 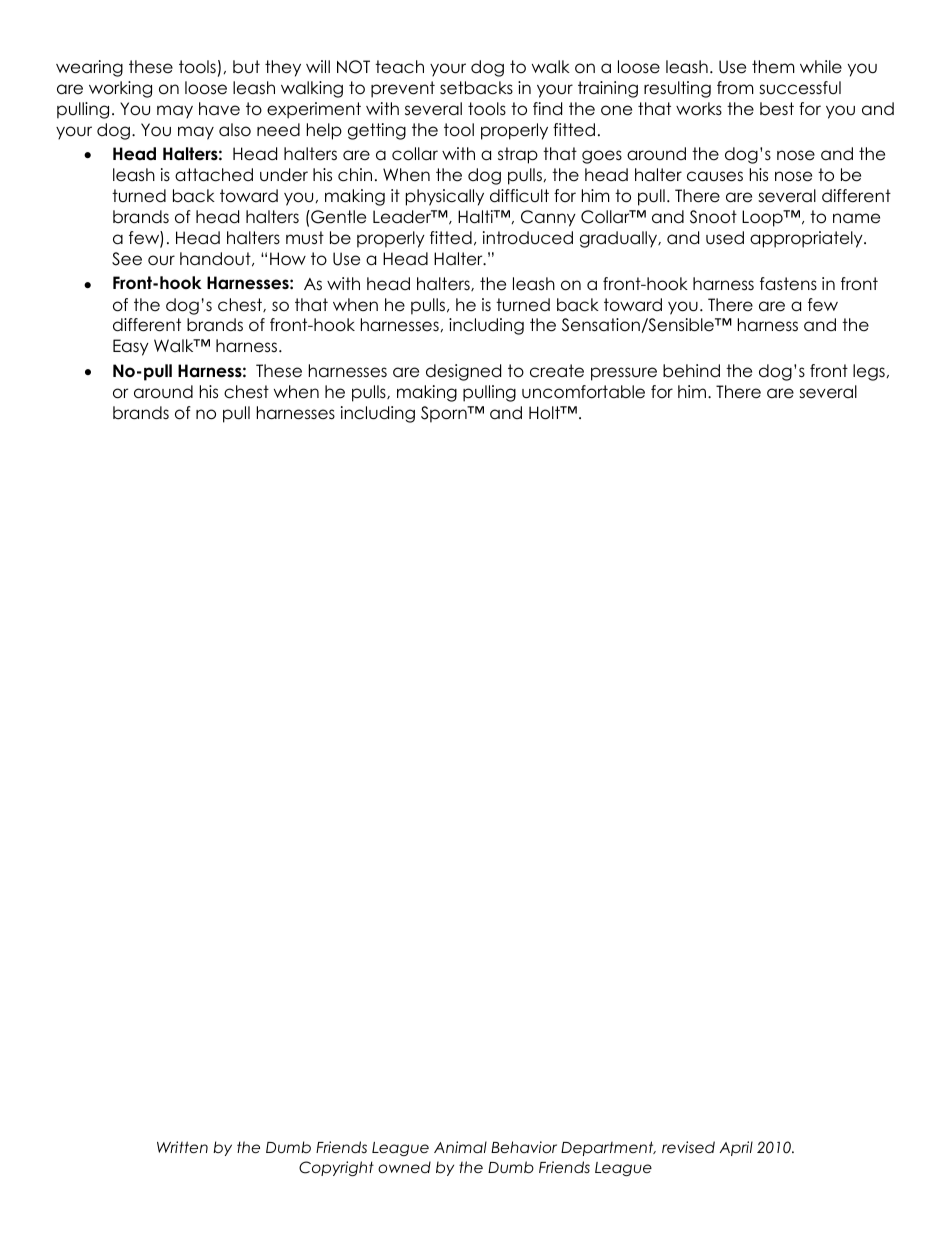 I want to click on best, so click(x=777, y=109).
